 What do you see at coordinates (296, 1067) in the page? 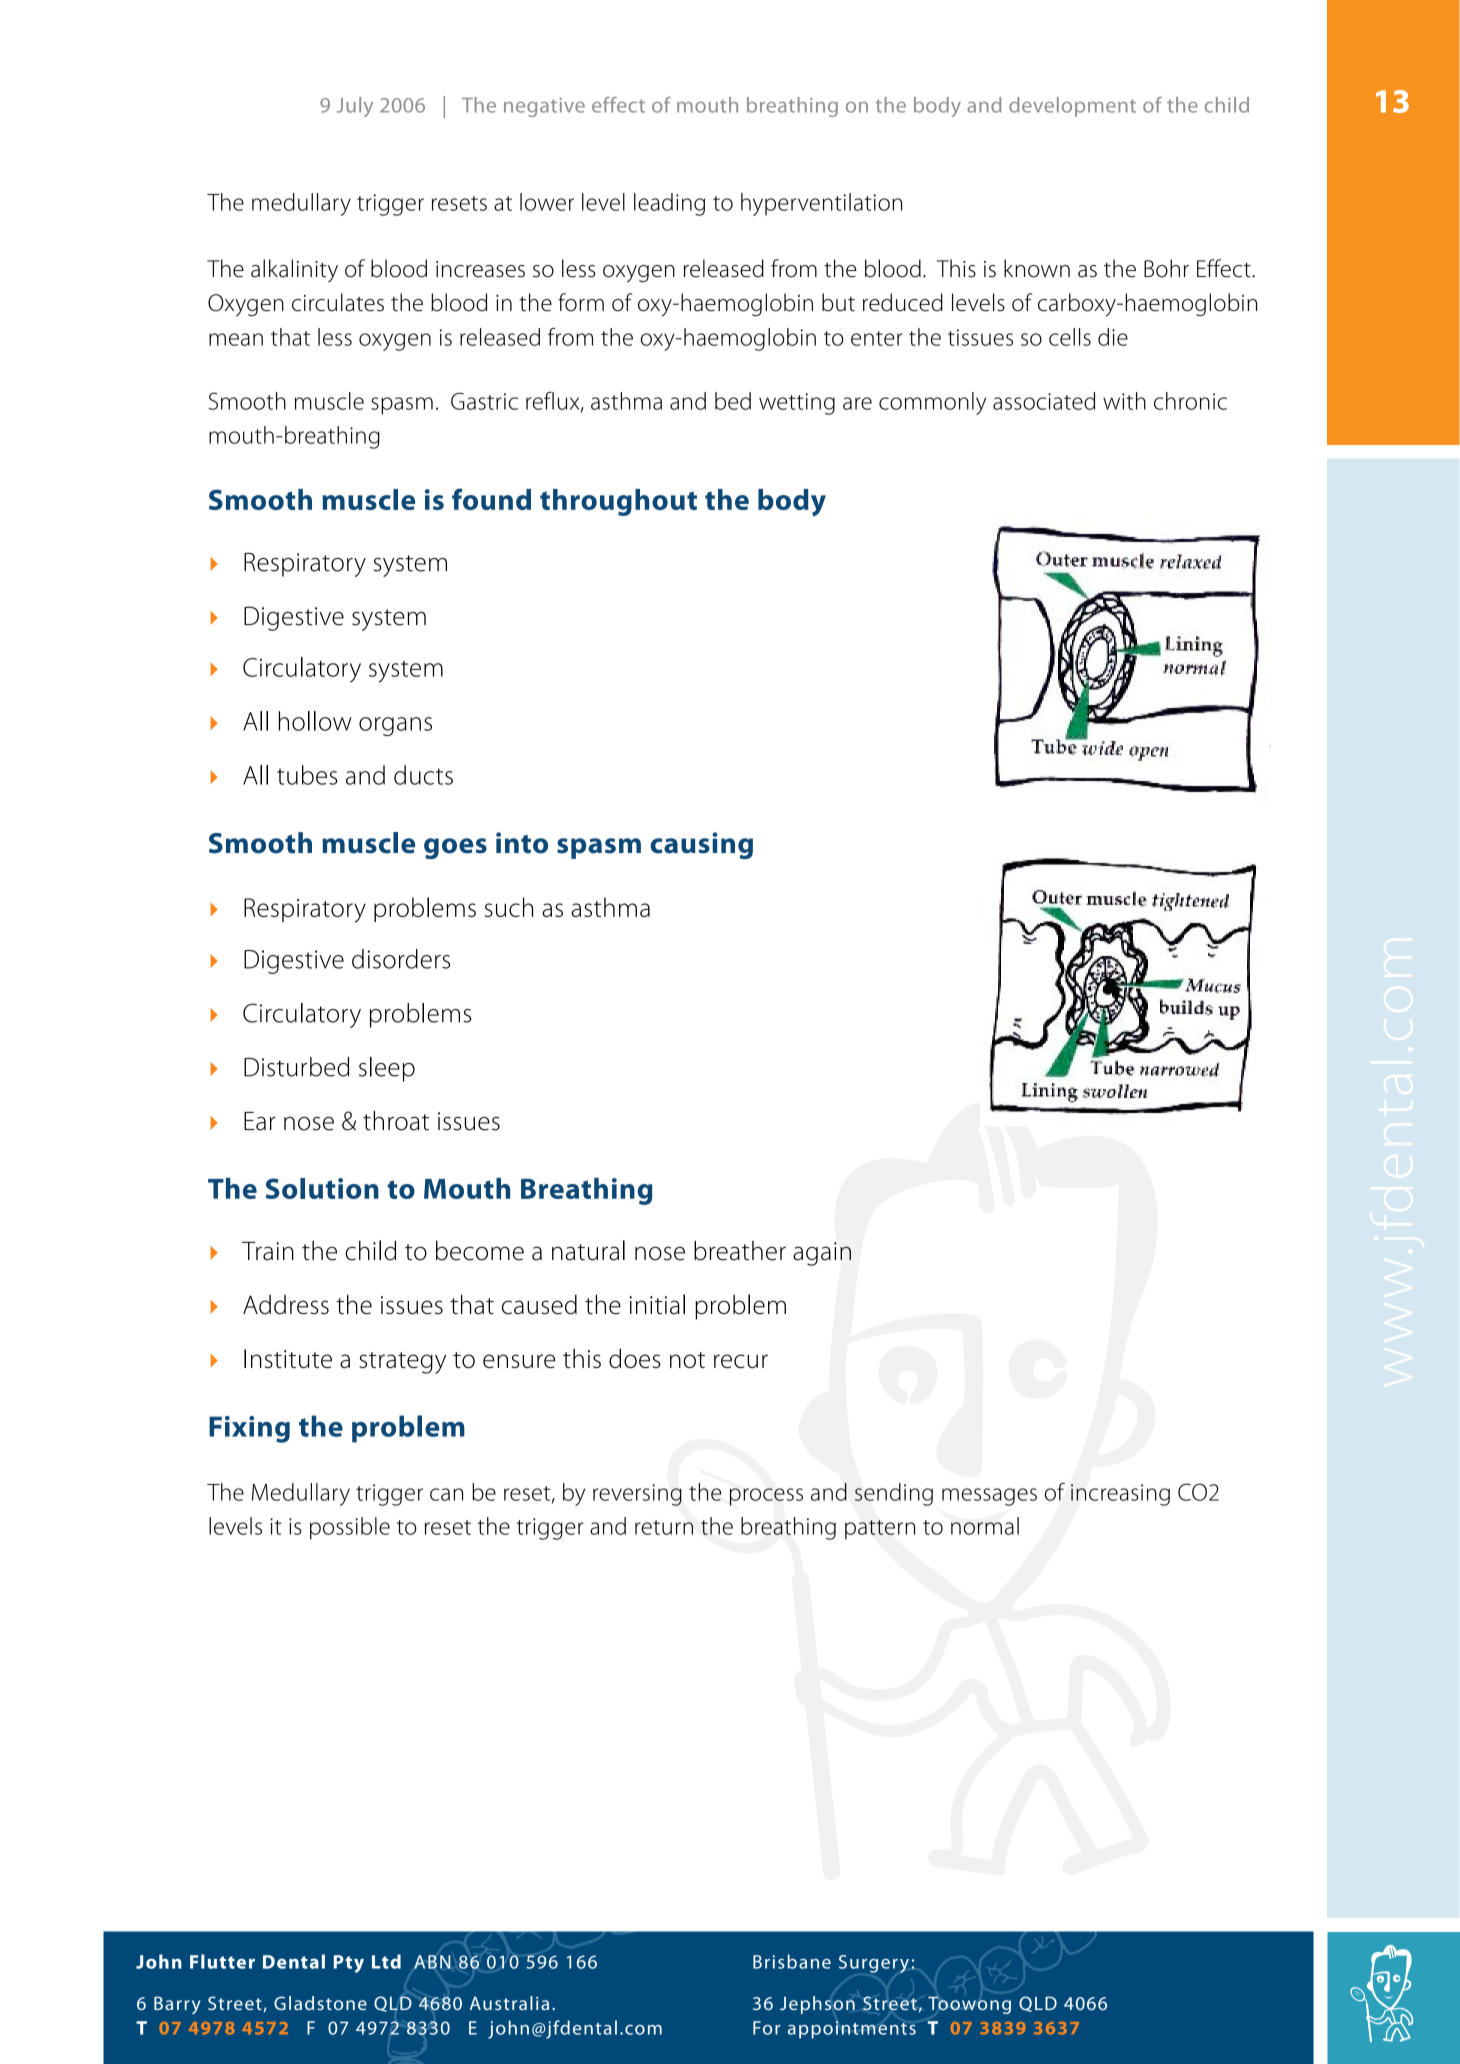
I see `Disturbed` at bounding box center [296, 1067].
